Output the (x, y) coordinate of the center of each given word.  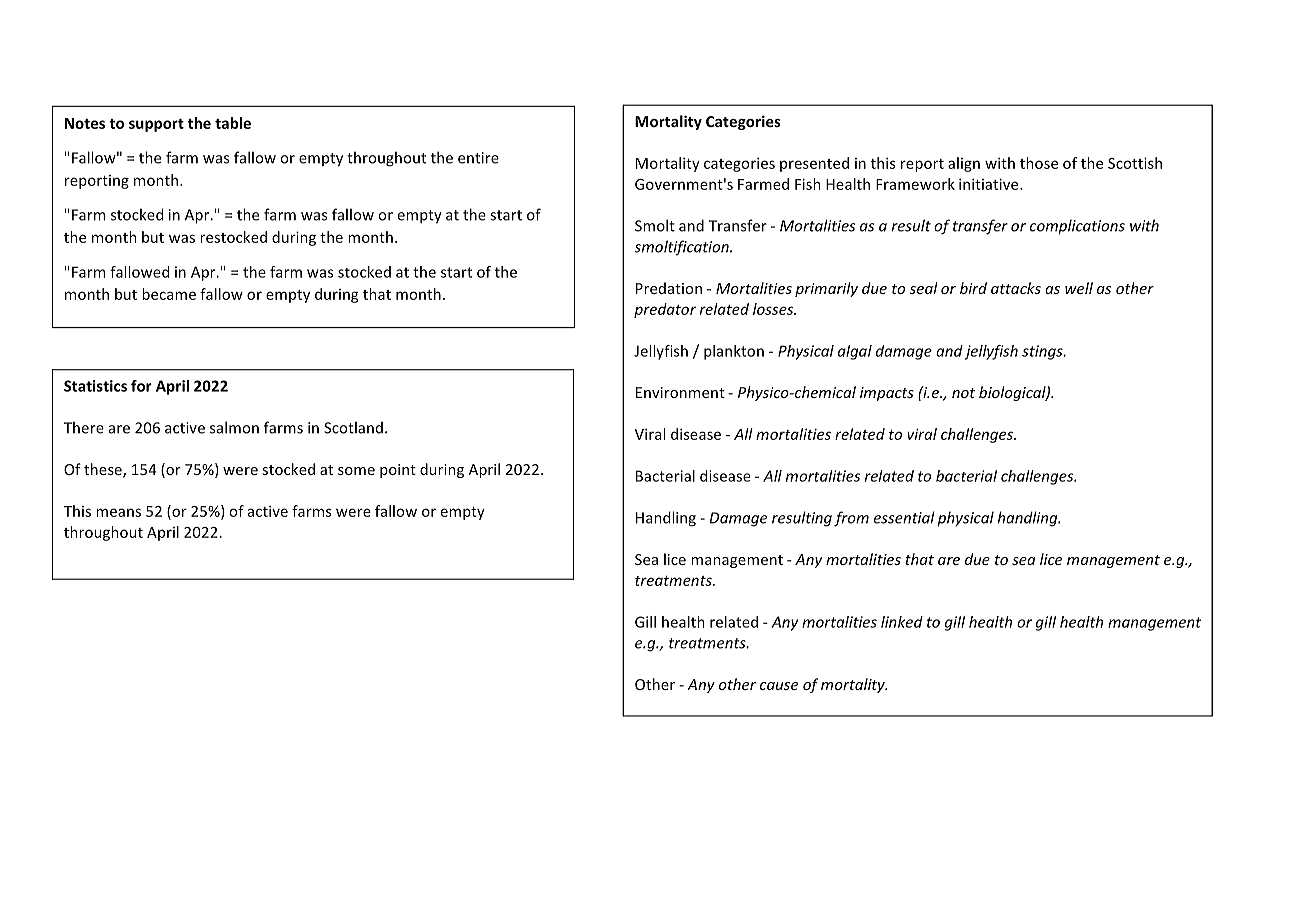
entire (478, 158)
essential (904, 517)
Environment (680, 392)
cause (779, 686)
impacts (887, 394)
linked (902, 622)
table (233, 123)
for (141, 386)
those (1039, 163)
